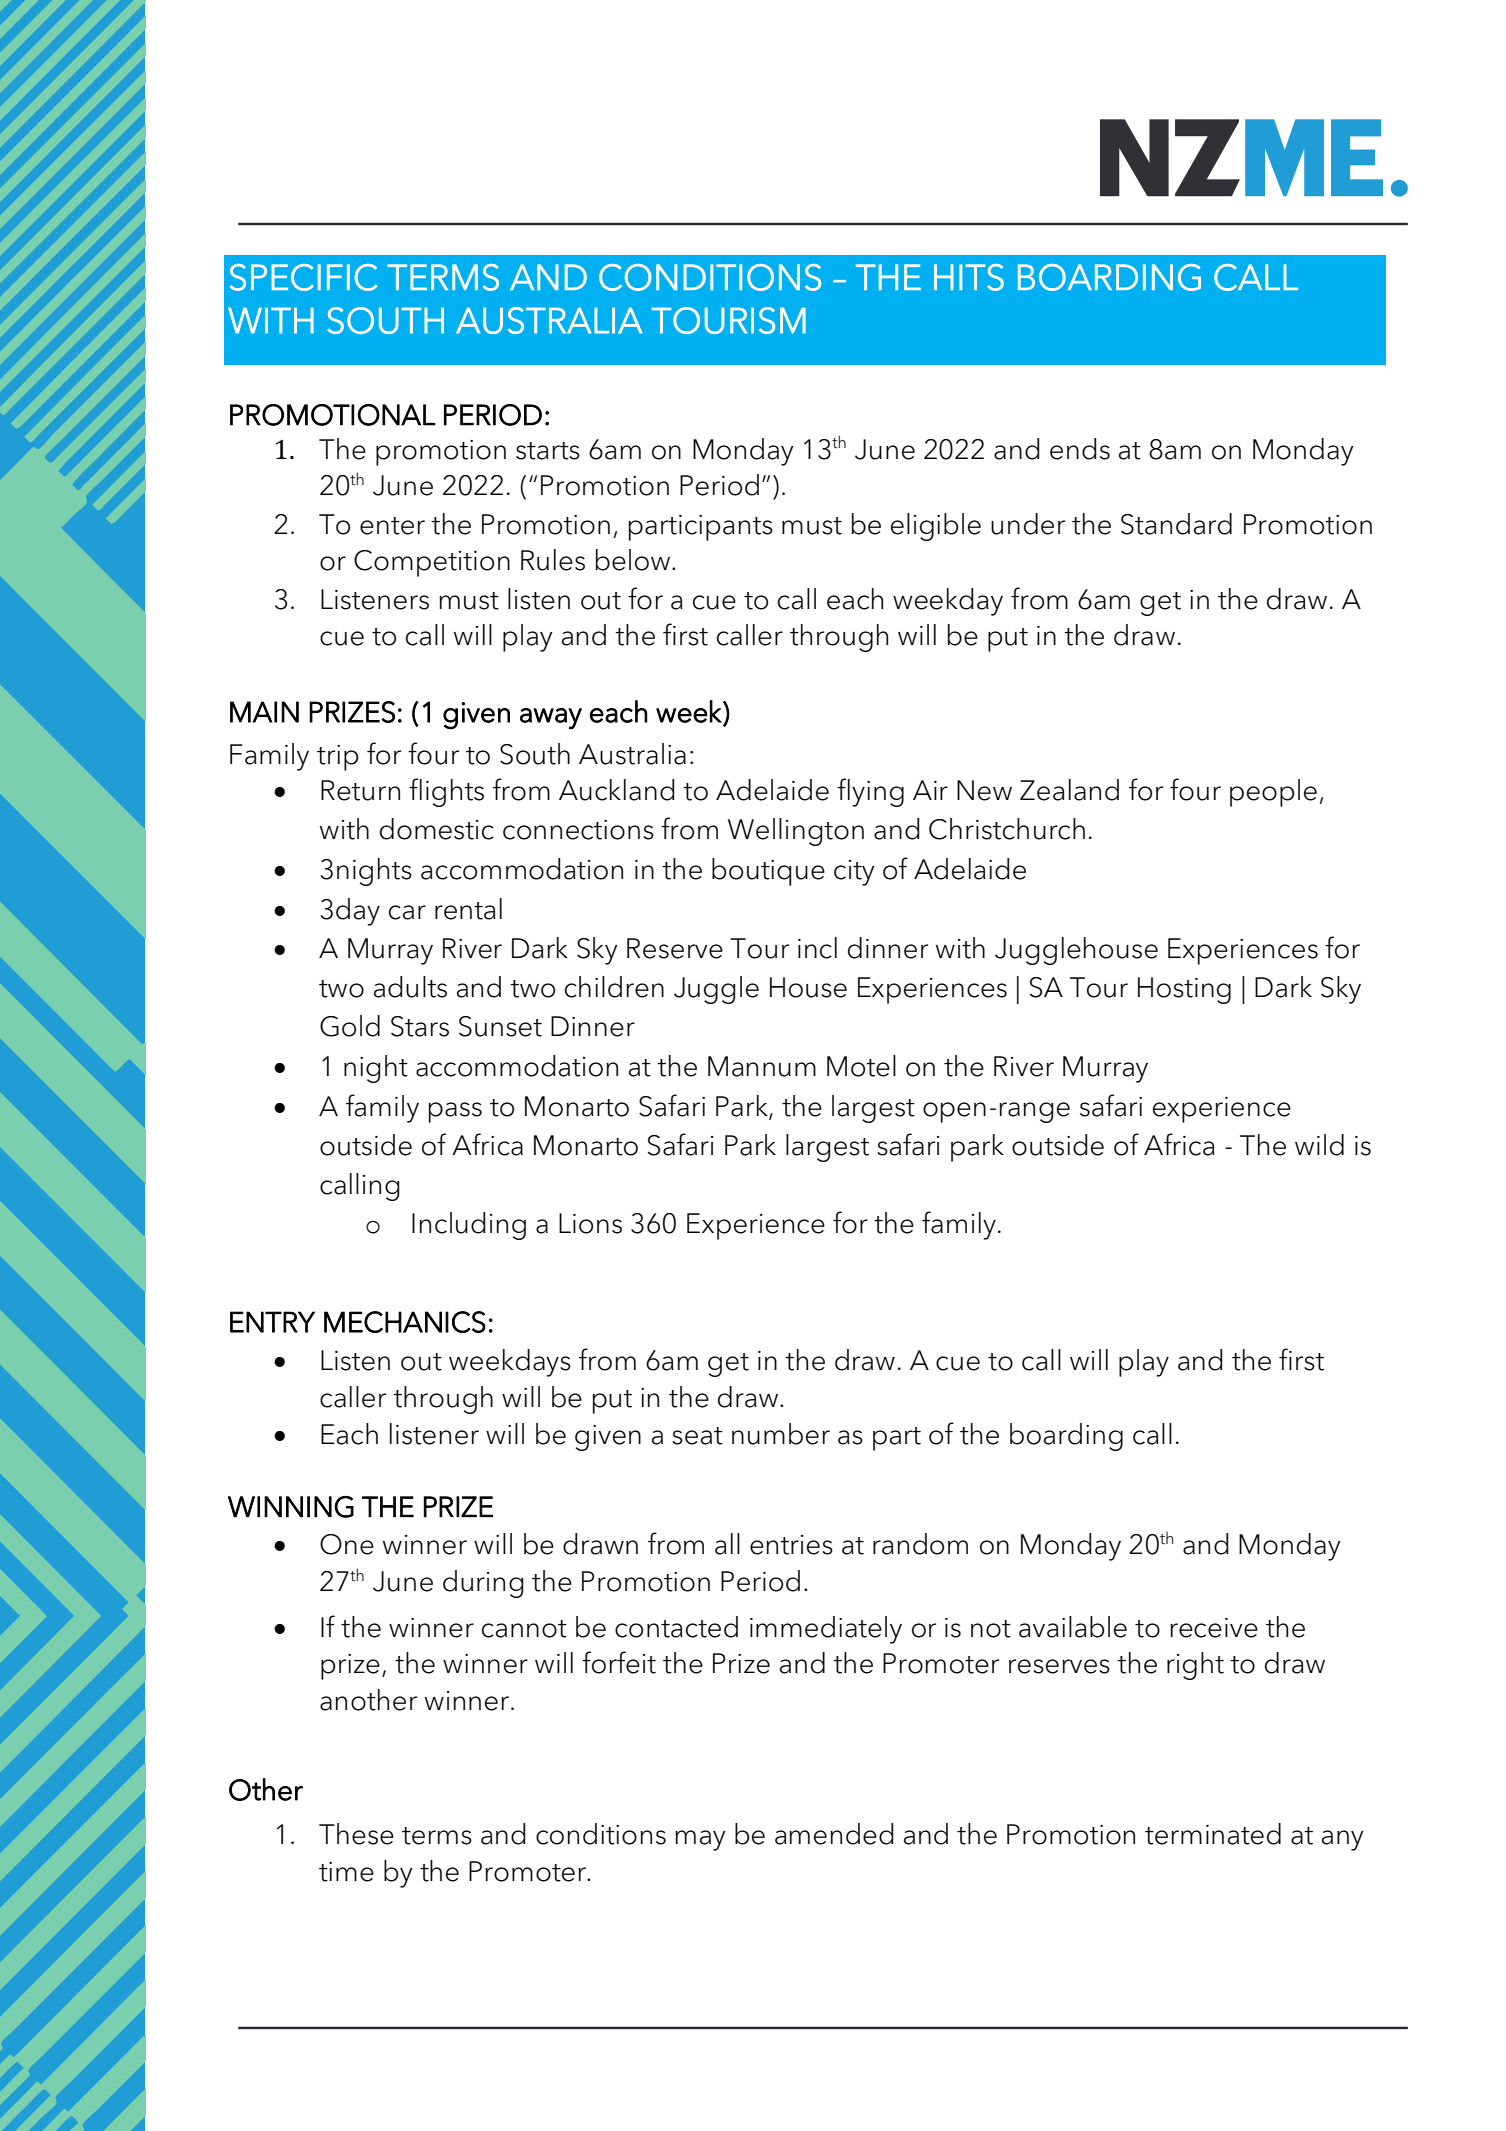 The image size is (1506, 2131). Describe the element at coordinates (1080, 449) in the document. I see `ends` at that location.
